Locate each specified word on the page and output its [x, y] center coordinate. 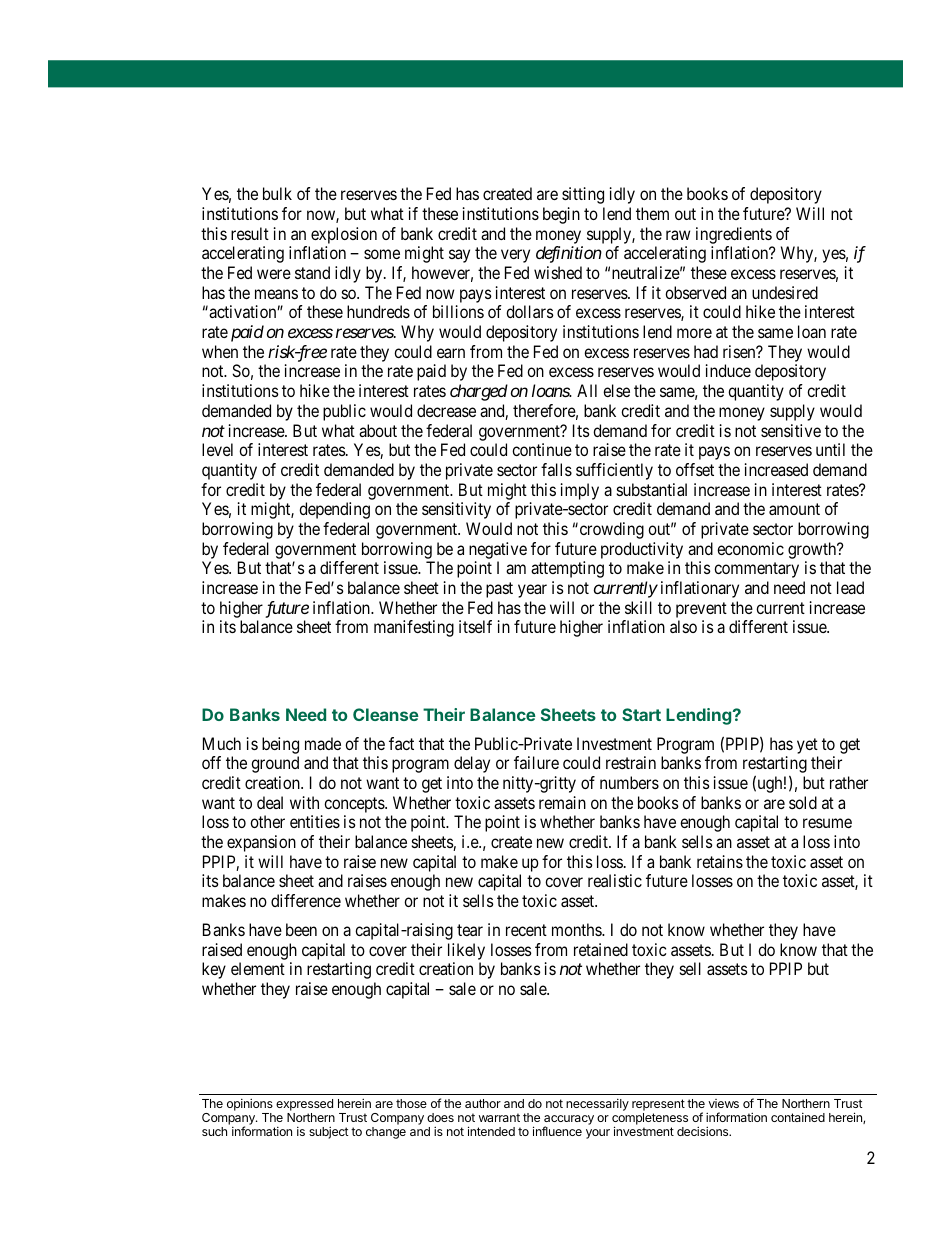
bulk [277, 193]
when [220, 351]
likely [466, 951]
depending [334, 510]
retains [720, 861]
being [280, 745]
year [532, 591]
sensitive [791, 430]
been [301, 929]
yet [807, 746]
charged [479, 392]
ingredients [734, 235]
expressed [304, 1105]
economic [750, 548]
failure [536, 762]
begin [561, 215]
